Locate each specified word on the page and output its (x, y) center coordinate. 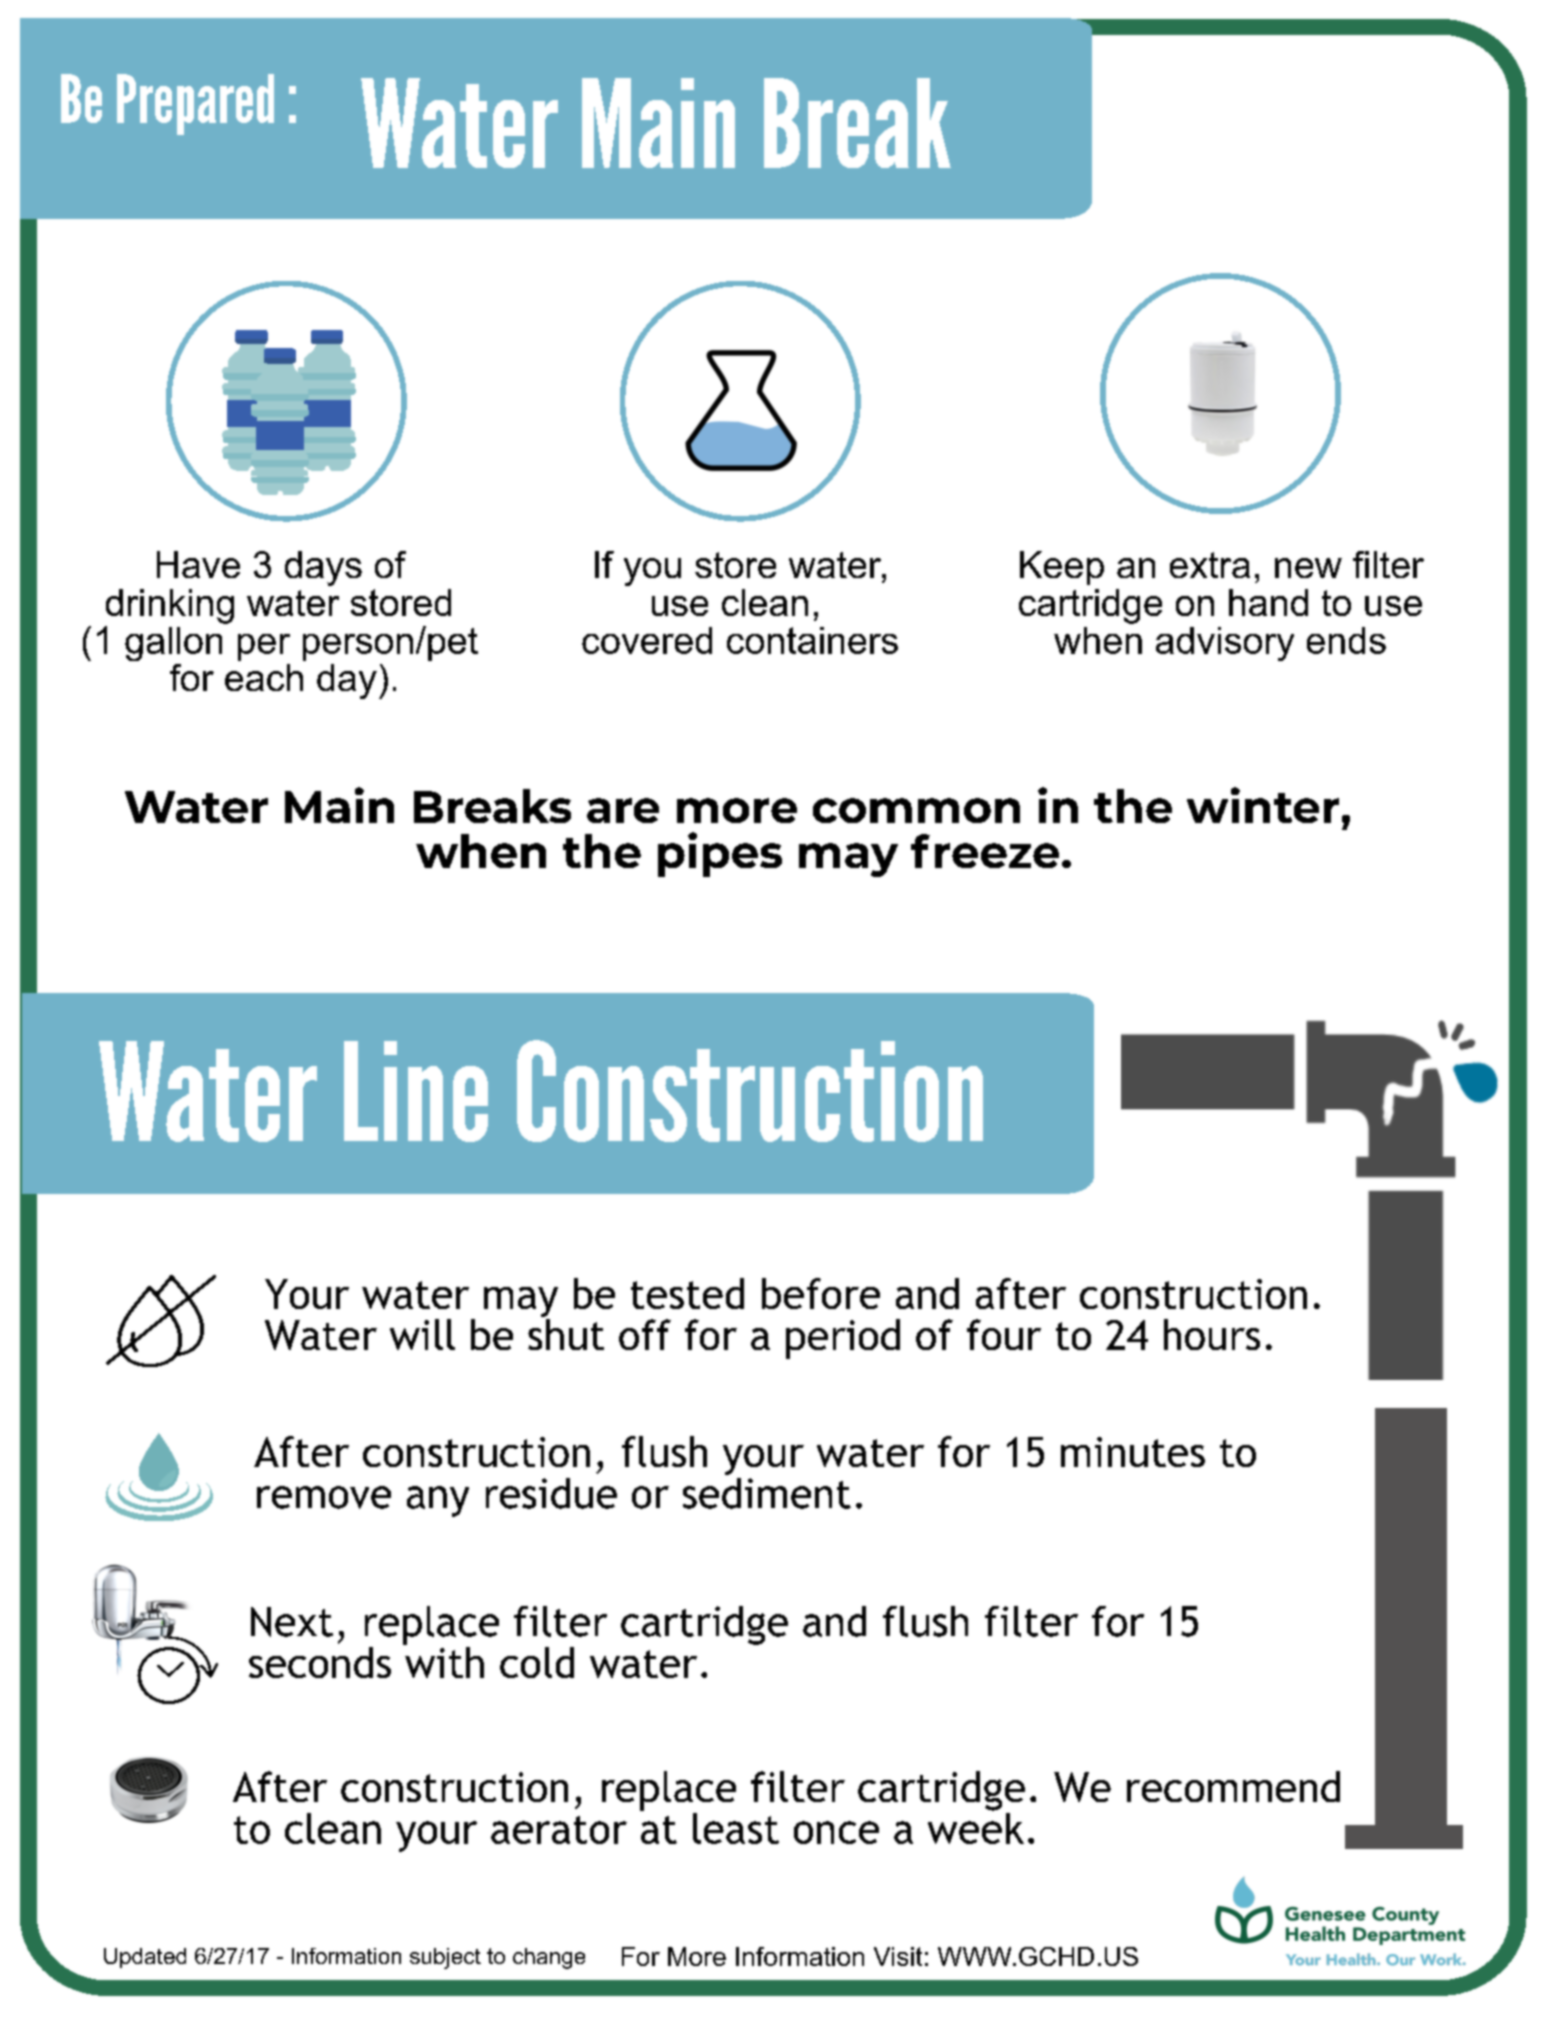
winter (1263, 805)
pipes (720, 854)
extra (1210, 565)
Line (416, 1091)
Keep (1062, 568)
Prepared (195, 104)
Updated (145, 1958)
